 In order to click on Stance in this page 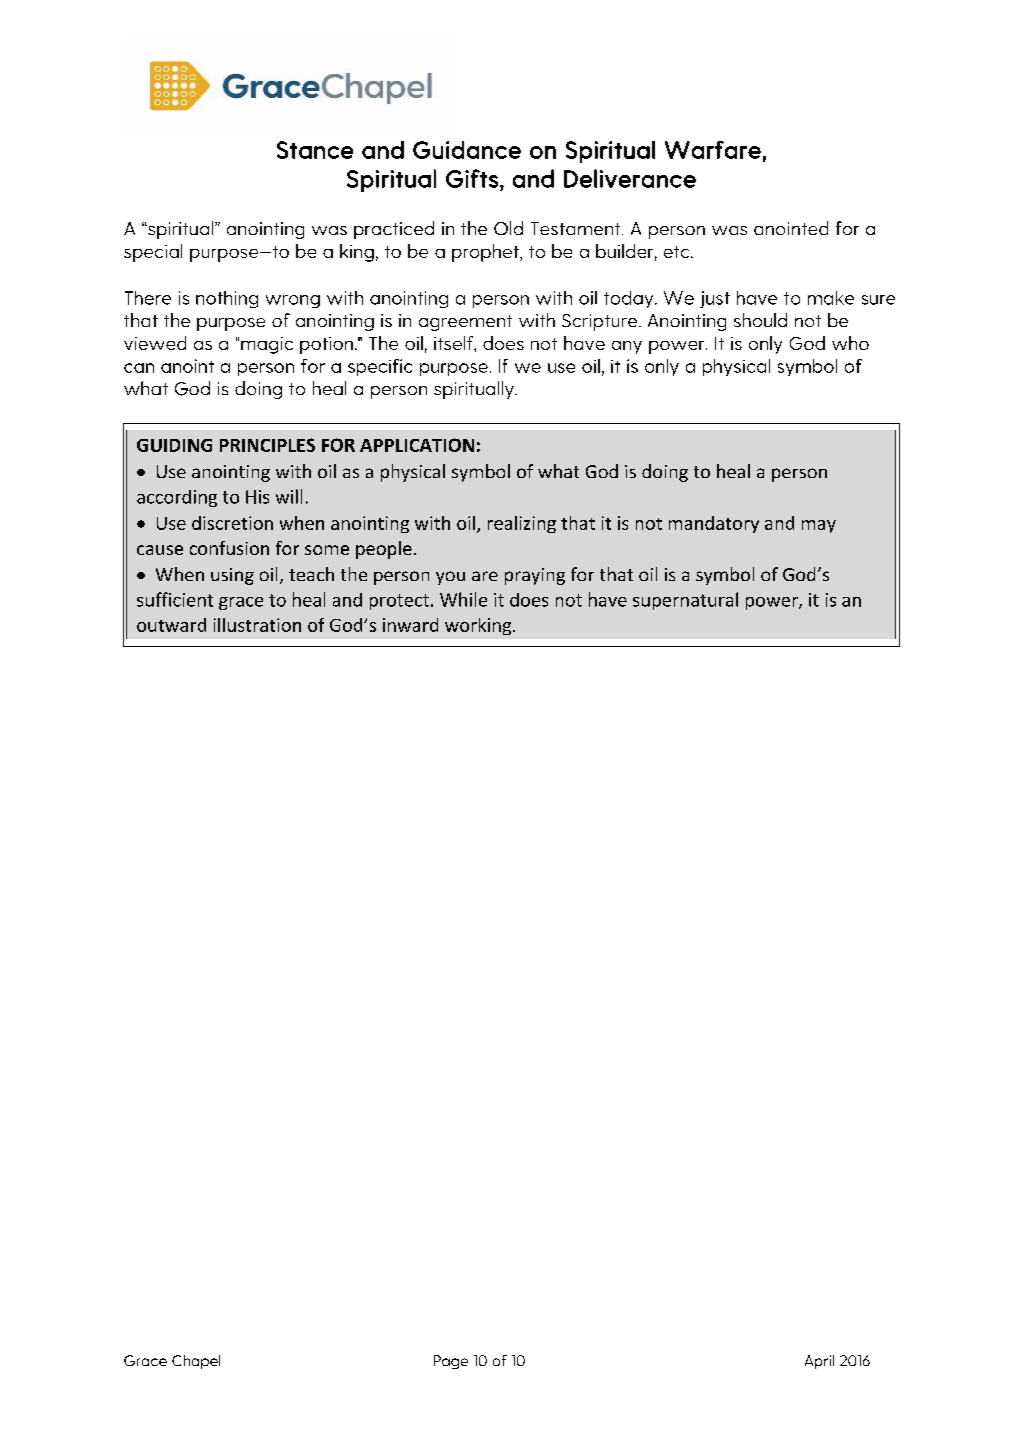, I will do `click(315, 150)`.
